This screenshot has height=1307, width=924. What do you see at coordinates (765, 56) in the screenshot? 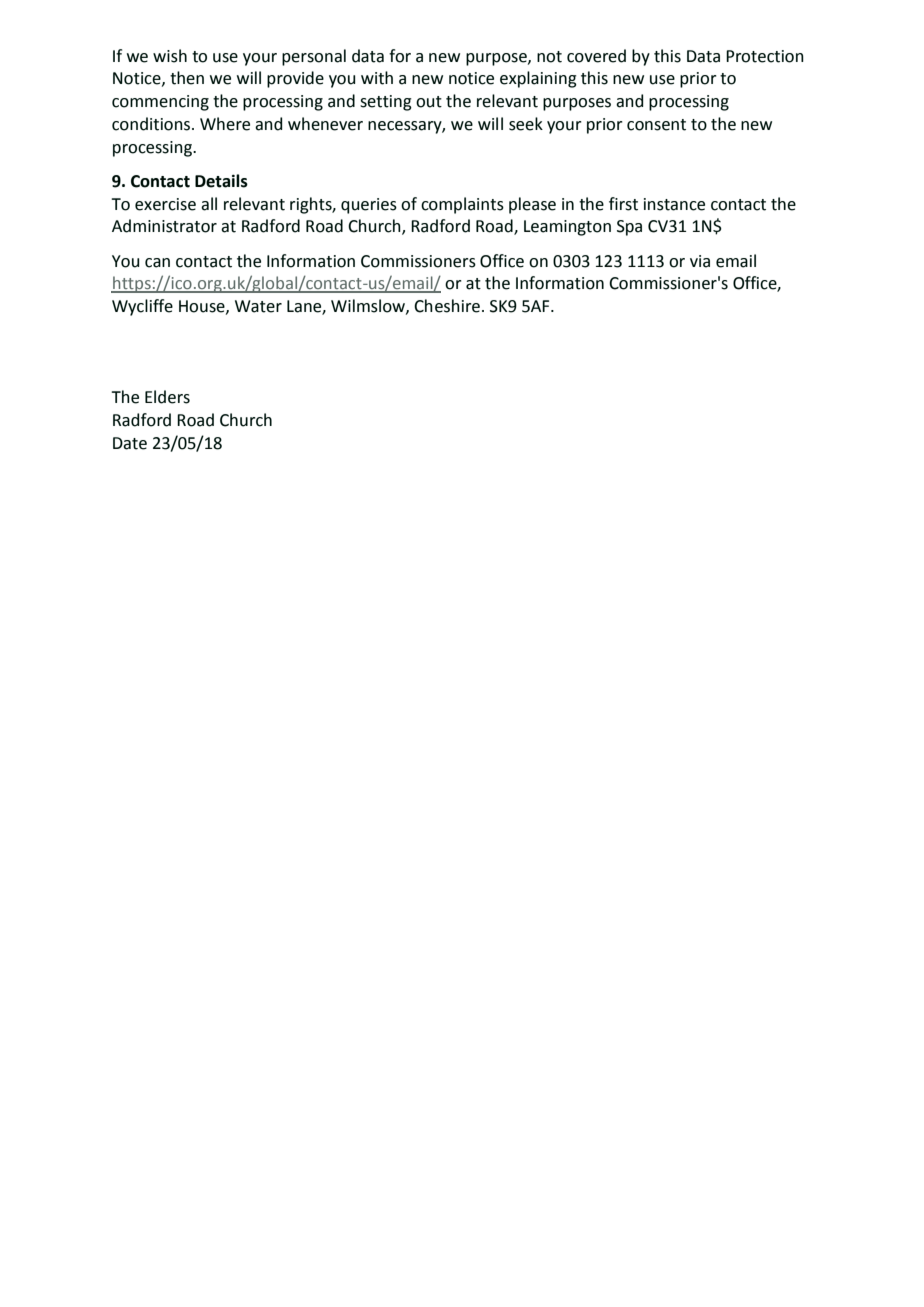
I see `Protection` at bounding box center [765, 56].
